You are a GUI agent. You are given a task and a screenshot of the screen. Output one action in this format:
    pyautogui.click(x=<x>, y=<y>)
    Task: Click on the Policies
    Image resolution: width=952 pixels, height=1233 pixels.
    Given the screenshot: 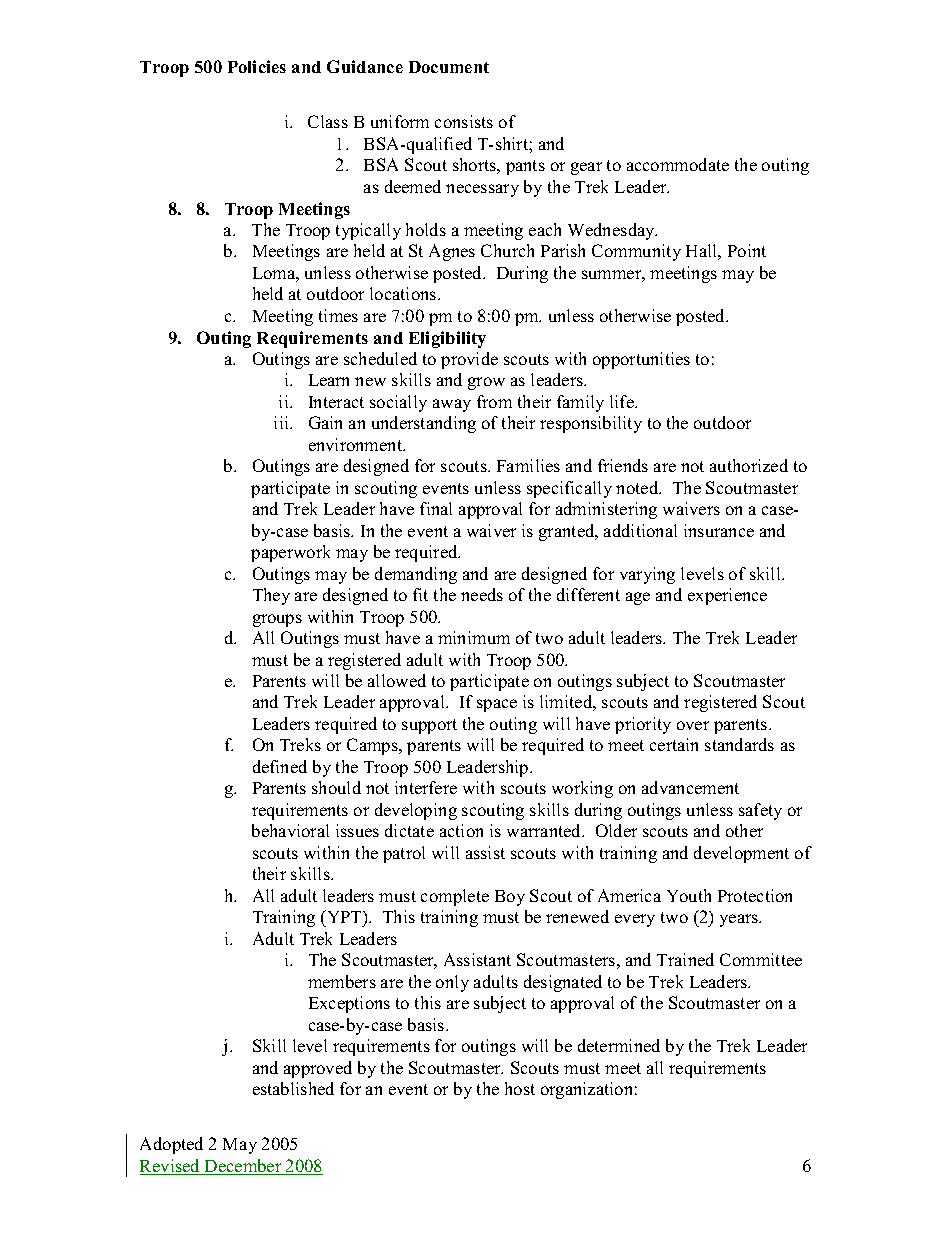 What is the action you would take?
    pyautogui.click(x=257, y=66)
